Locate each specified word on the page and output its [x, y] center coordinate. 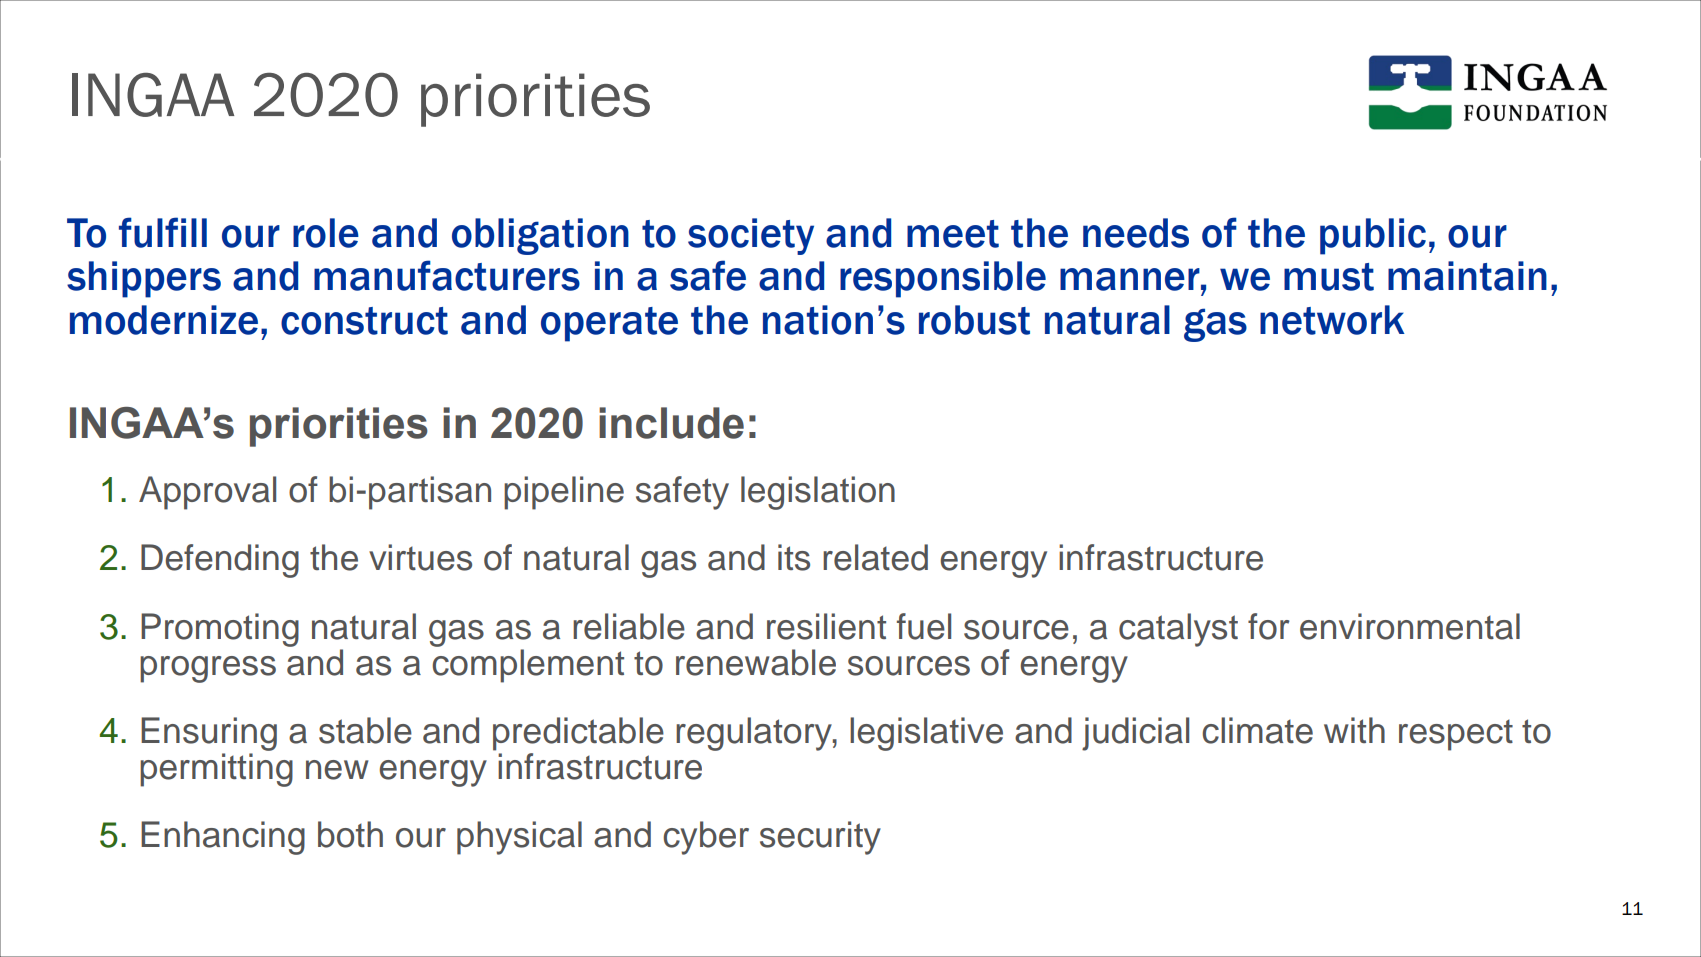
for [1269, 626]
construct [364, 321]
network [1332, 320]
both [350, 834]
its [794, 557]
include [671, 423]
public [1373, 236]
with [1354, 730]
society [751, 236]
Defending [220, 561]
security [820, 838]
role [326, 233]
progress [208, 669]
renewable [756, 662]
